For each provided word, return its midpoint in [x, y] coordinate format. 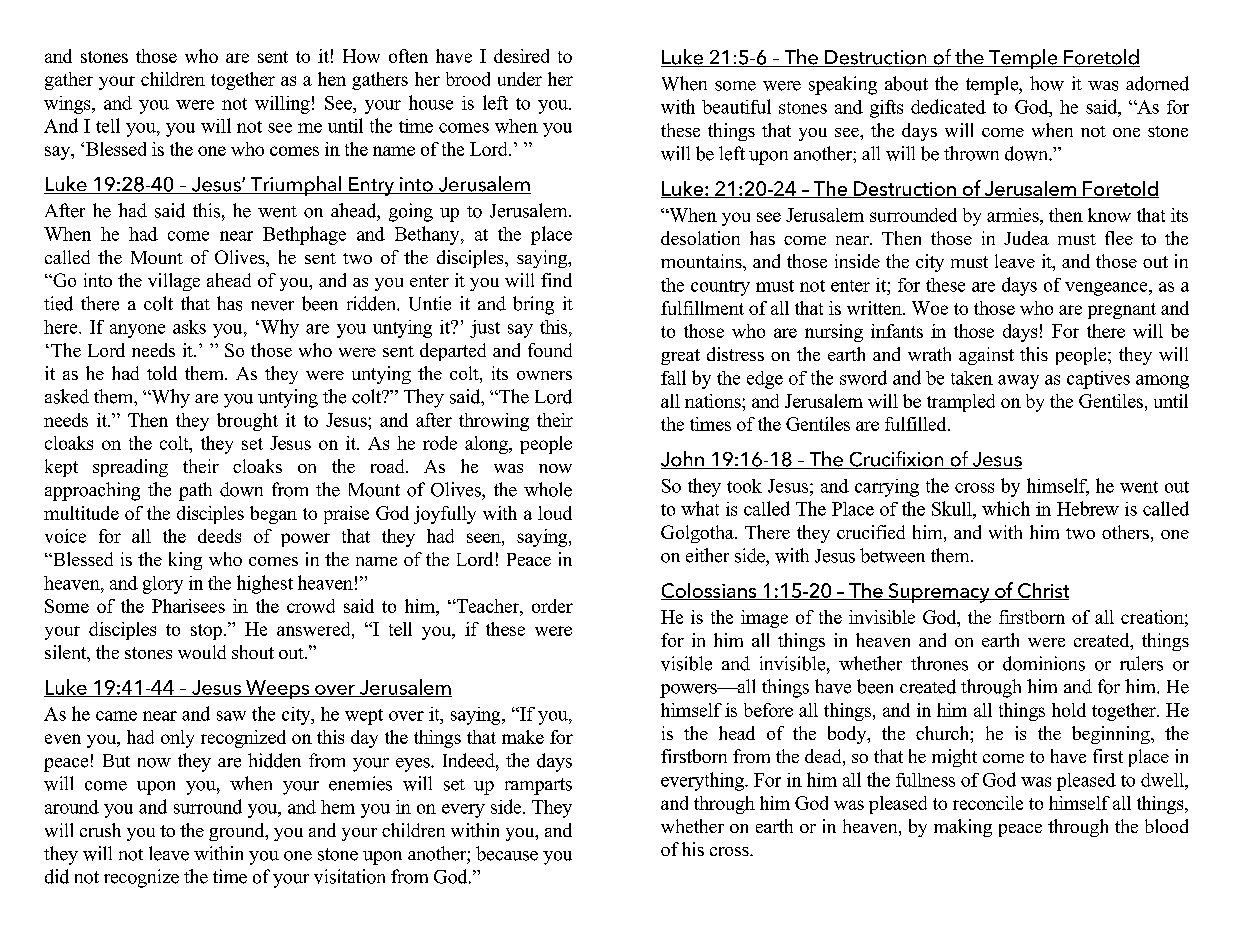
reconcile [988, 803]
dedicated [948, 106]
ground [238, 832]
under [520, 79]
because [507, 853]
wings [68, 105]
